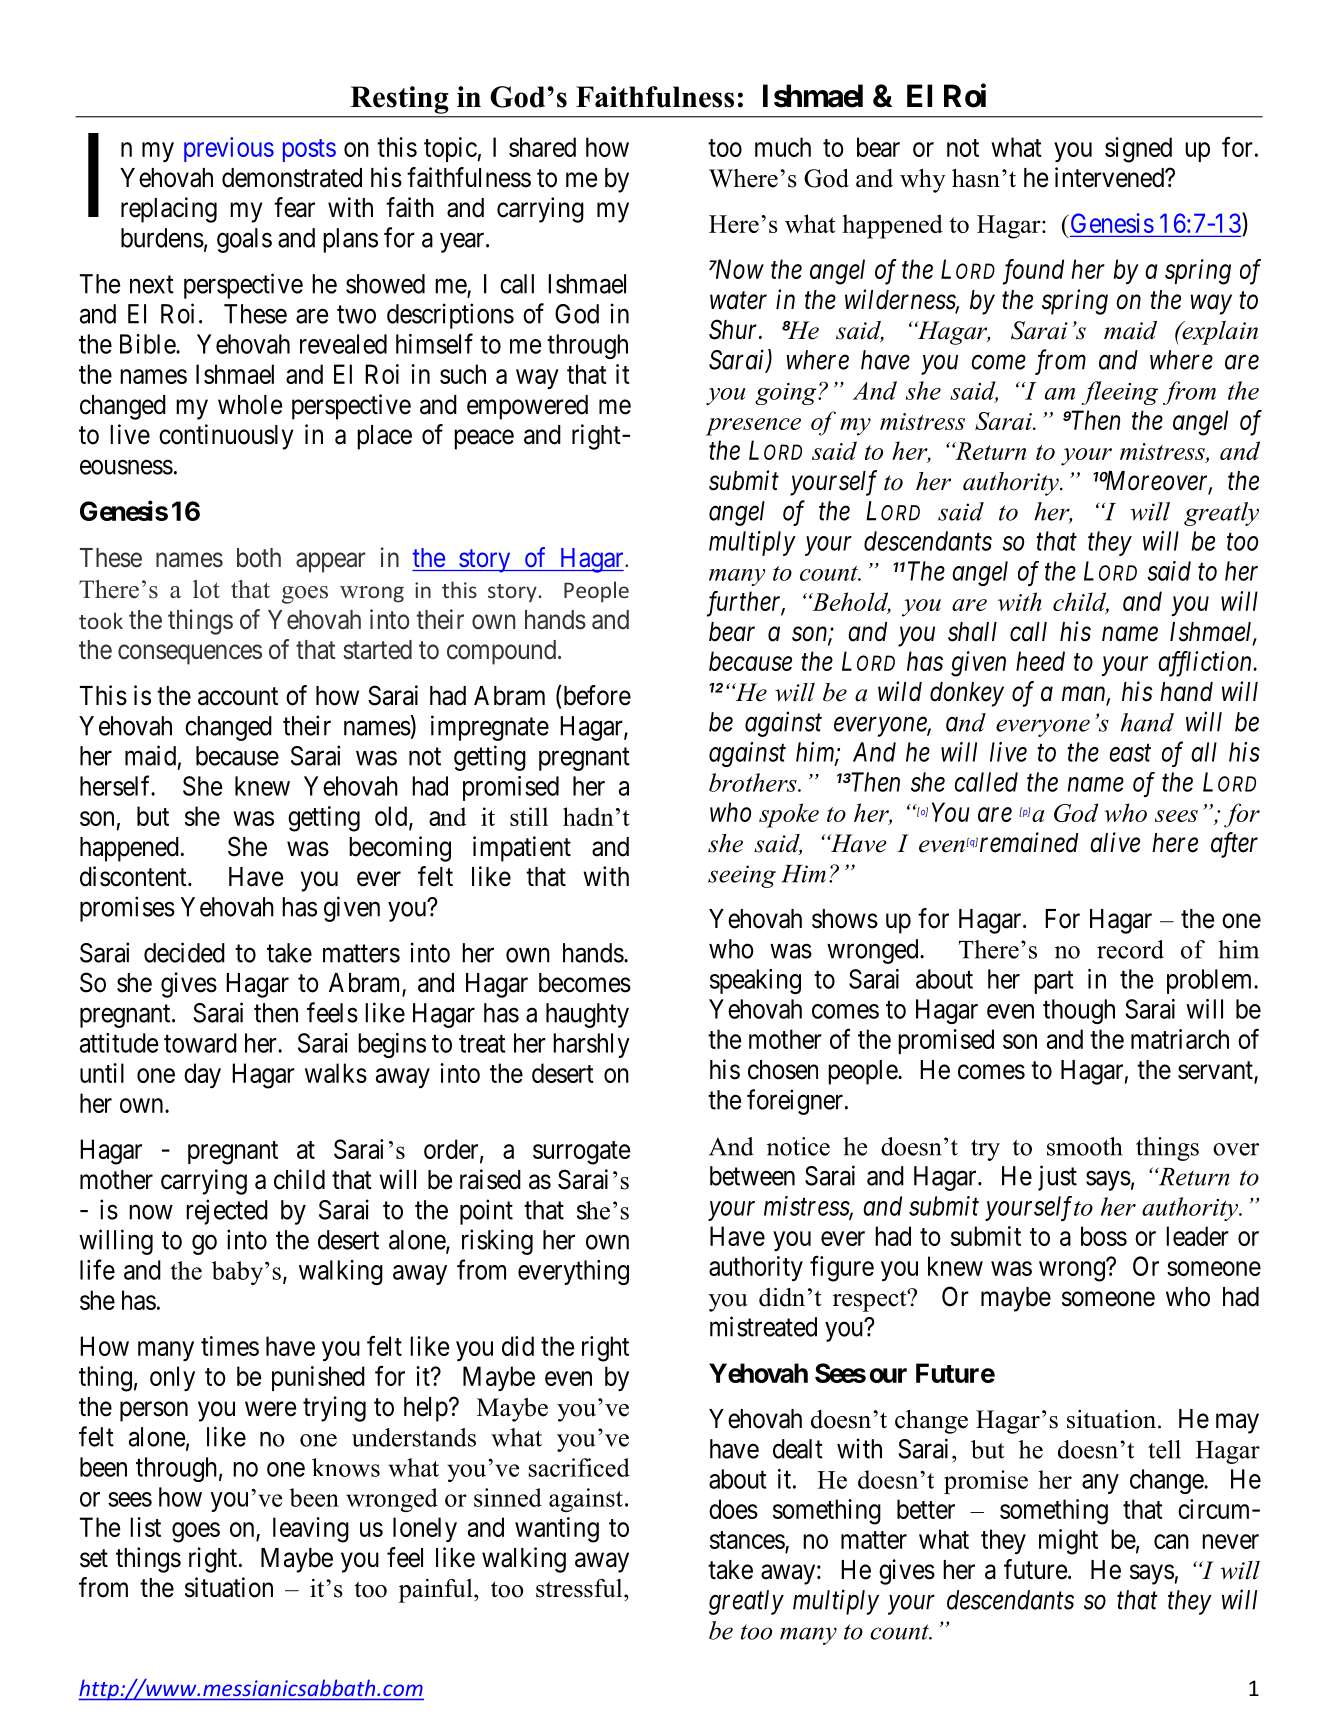 This document has height=1732, width=1338. What do you see at coordinates (591, 1045) in the document?
I see `harshly` at bounding box center [591, 1045].
